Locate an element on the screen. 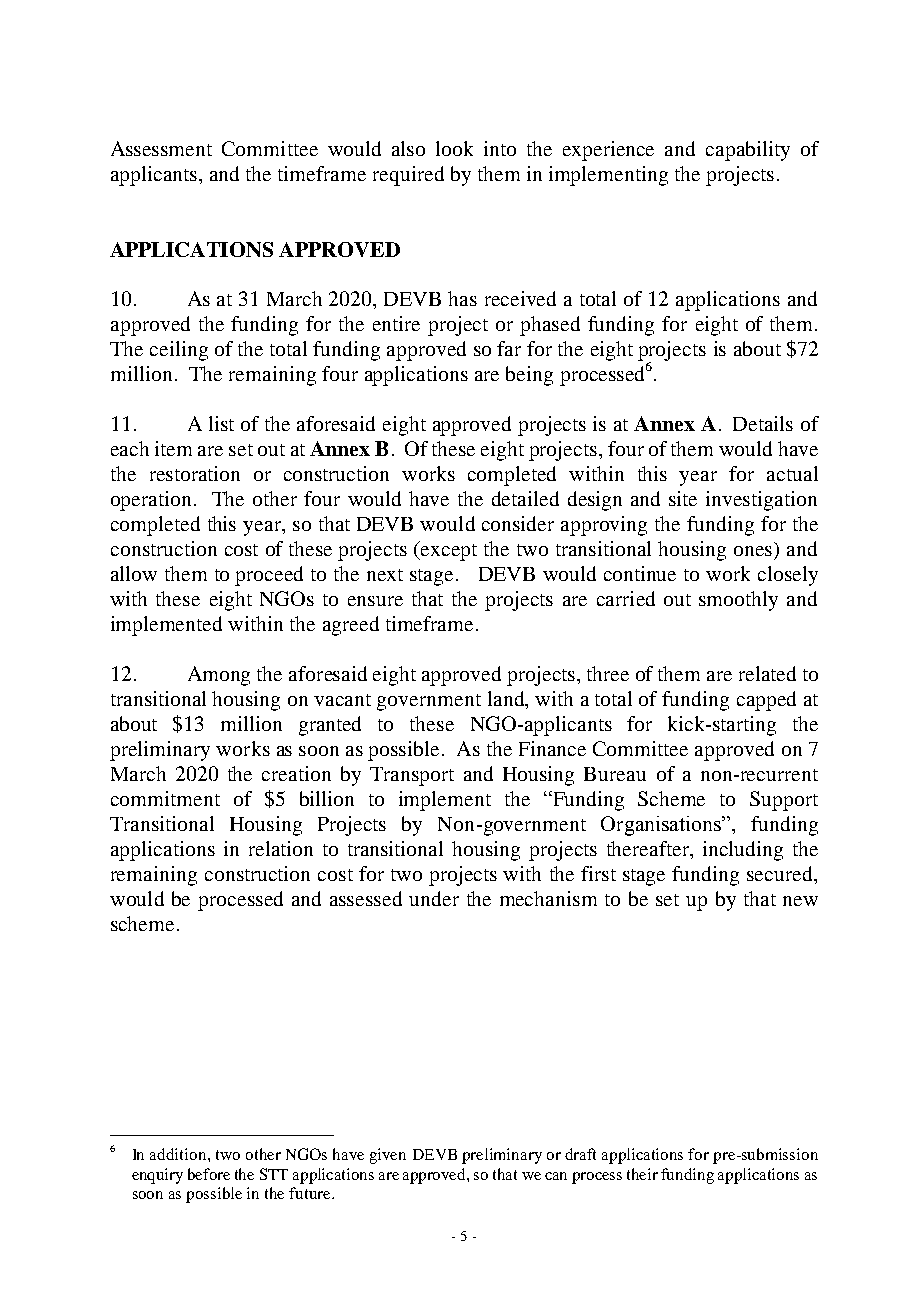  under is located at coordinates (434, 898).
